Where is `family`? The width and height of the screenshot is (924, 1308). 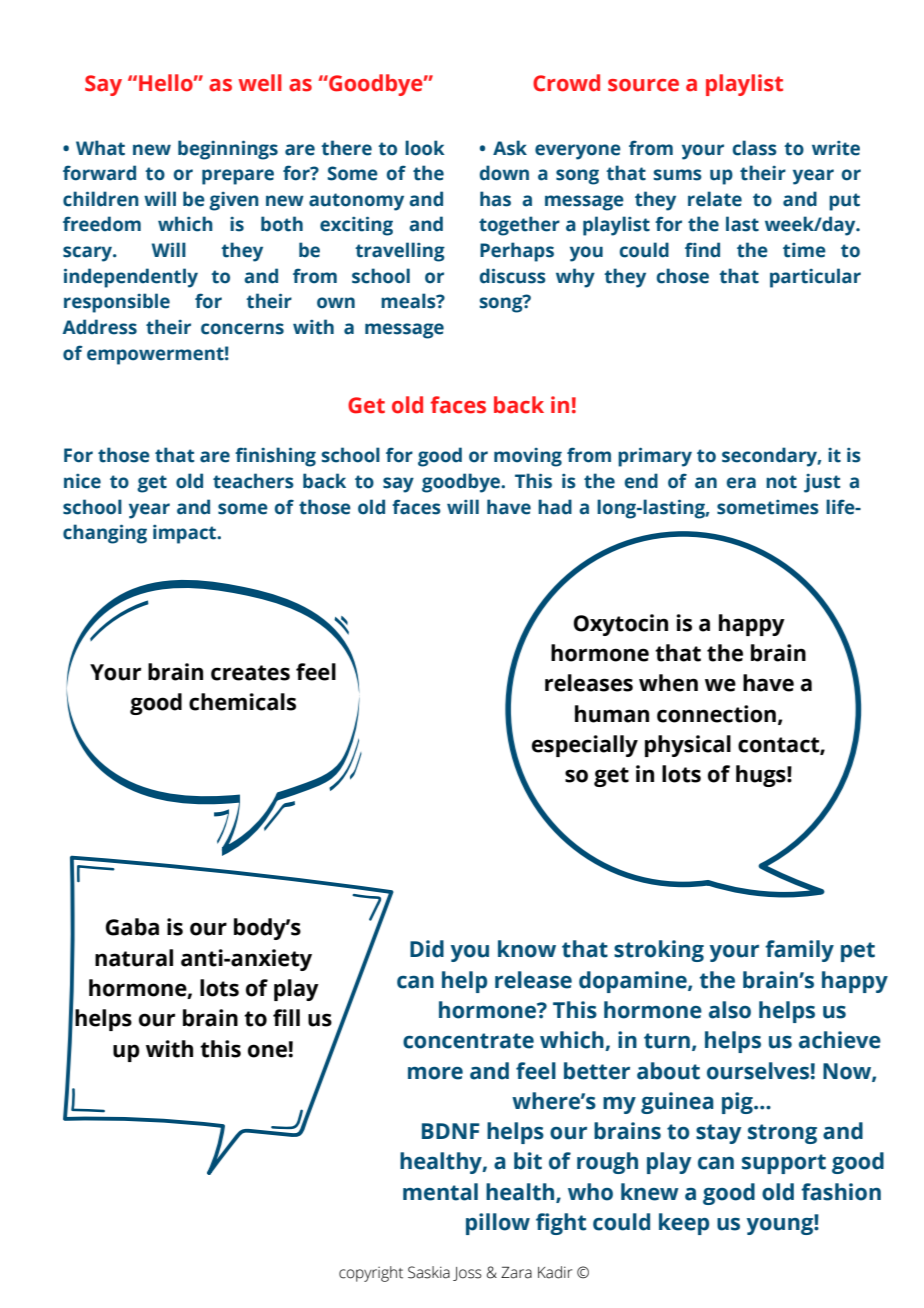
family is located at coordinates (799, 951).
